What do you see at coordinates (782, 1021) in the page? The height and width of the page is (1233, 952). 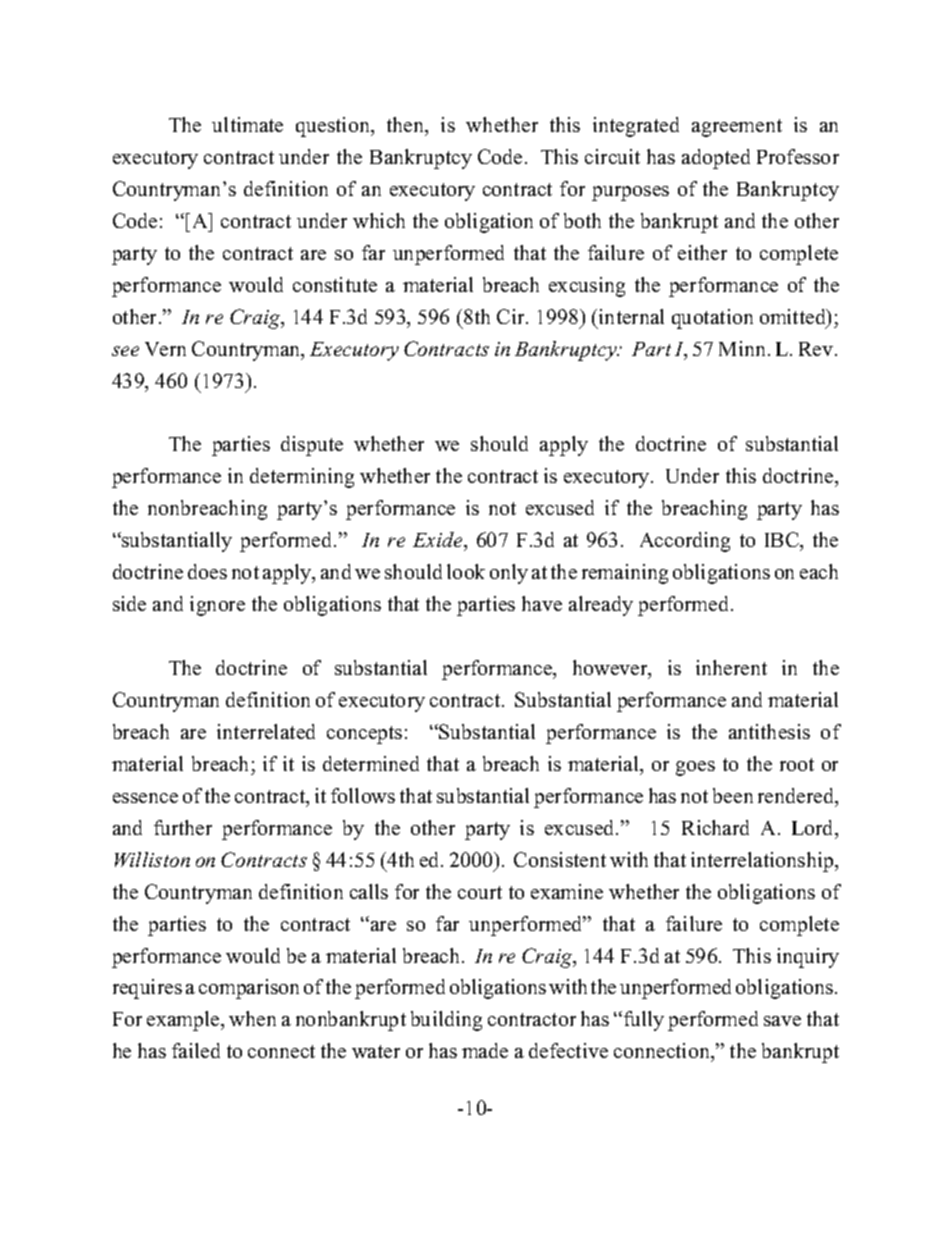 I see `save` at bounding box center [782, 1021].
